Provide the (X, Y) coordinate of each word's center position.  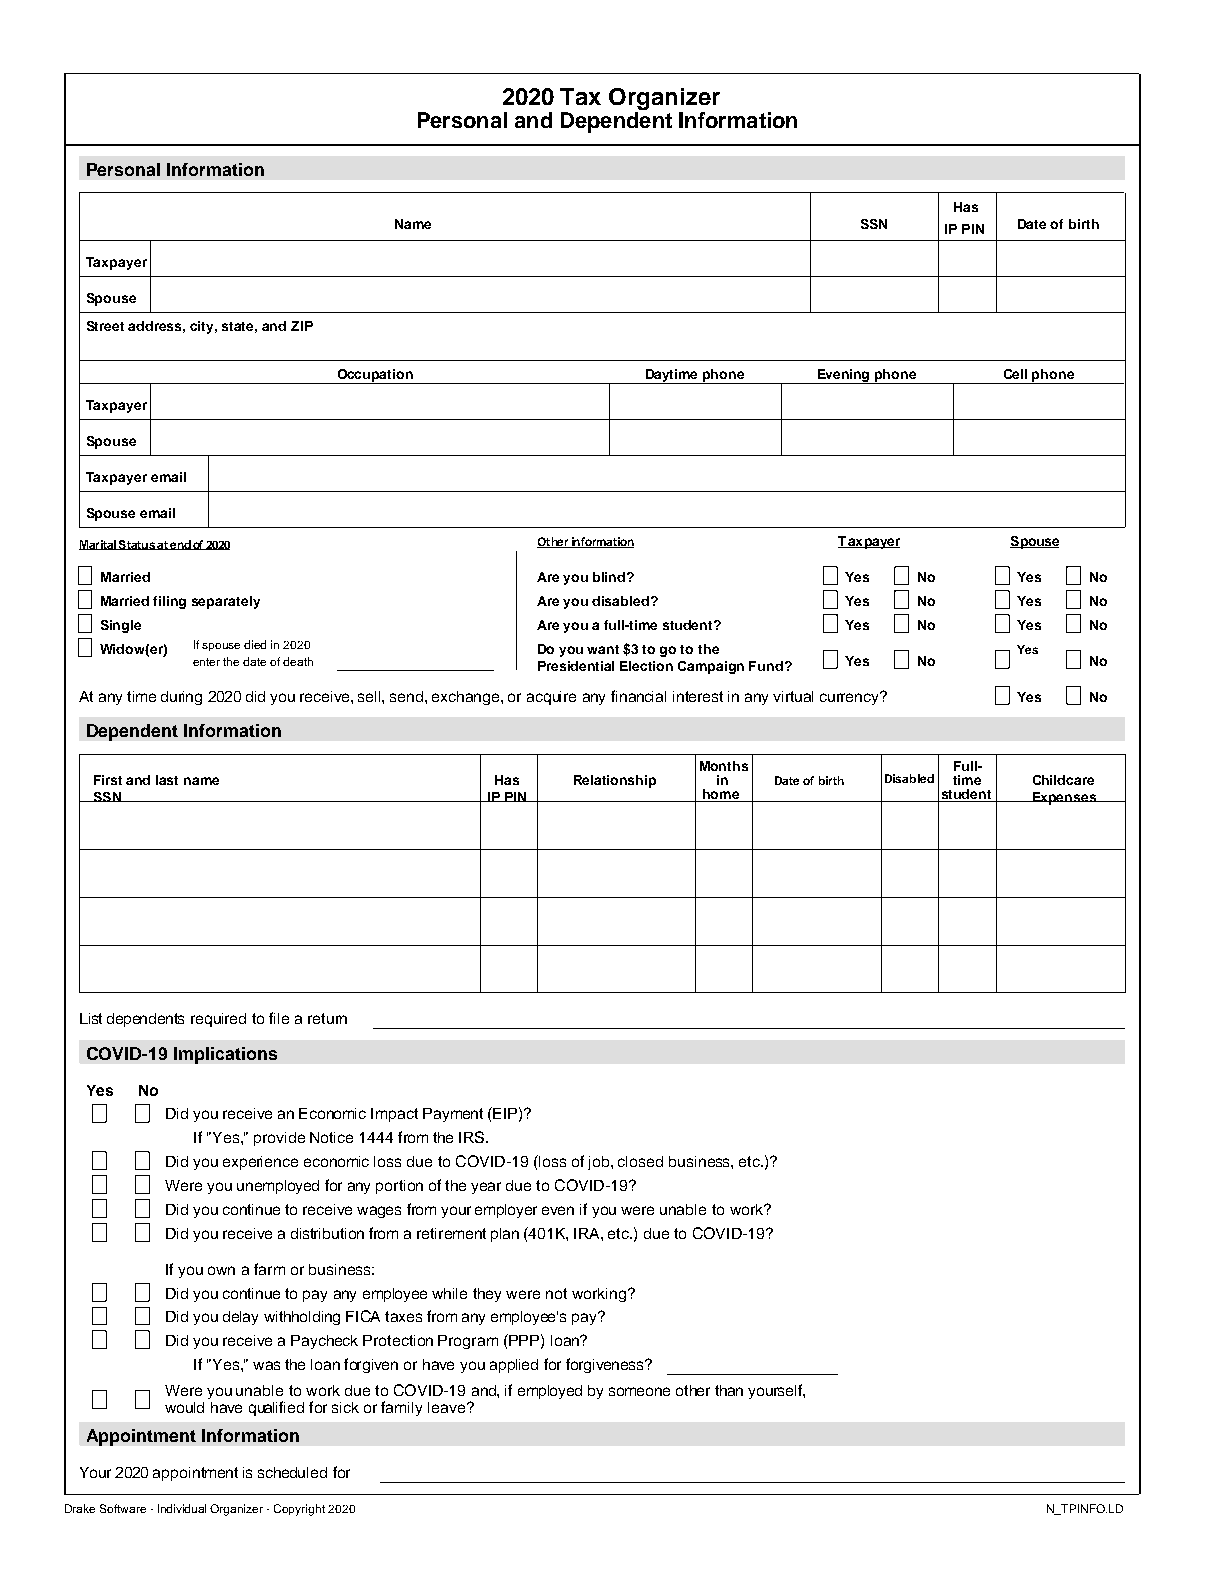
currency (850, 698)
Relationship (615, 781)
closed (640, 1161)
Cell (1015, 374)
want (603, 649)
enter (206, 662)
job (600, 1163)
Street (105, 326)
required (218, 1020)
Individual (182, 1508)
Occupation (375, 376)
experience (260, 1163)
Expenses (1064, 798)
